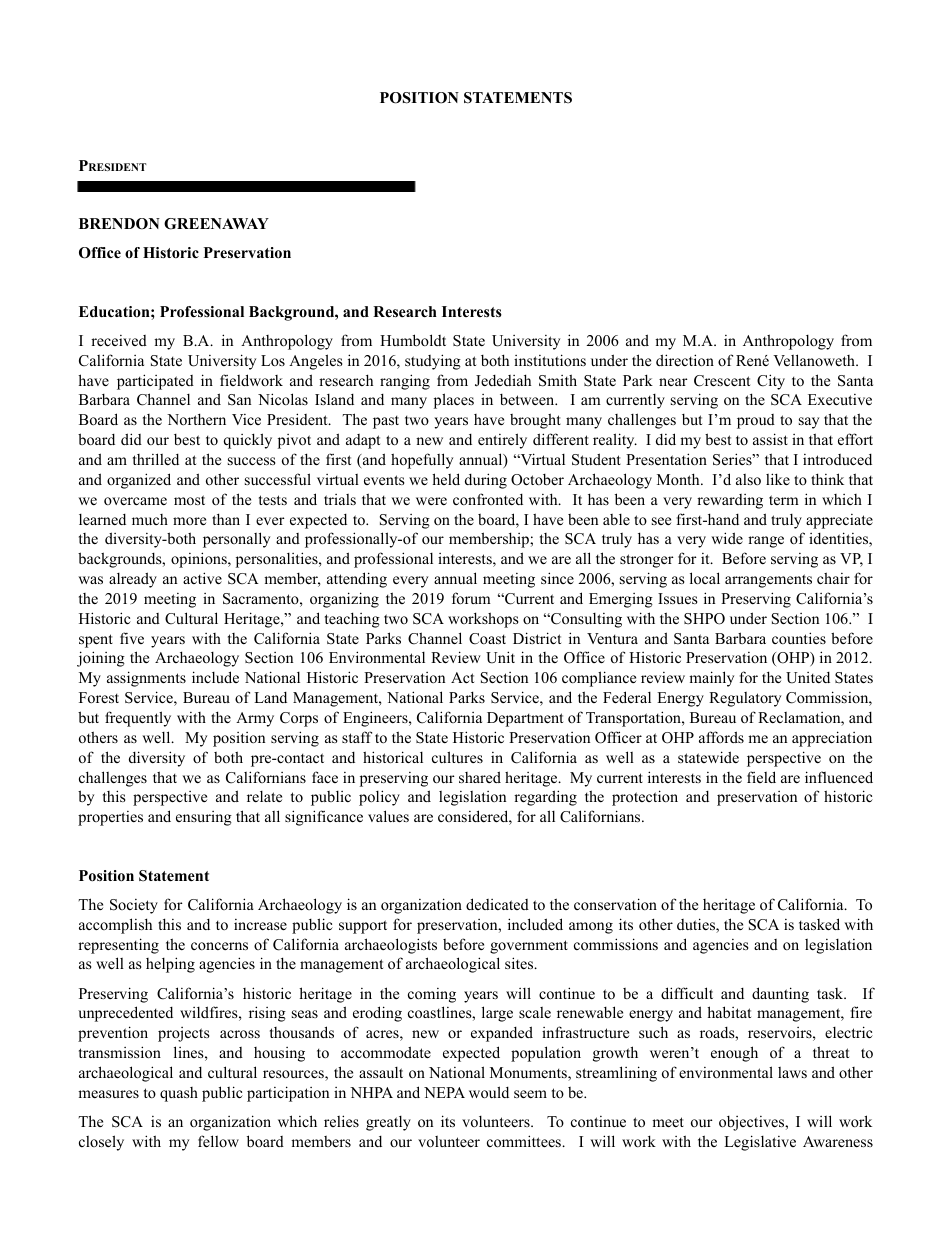 This image has width=952, height=1233. I want to click on would, so click(489, 1092).
